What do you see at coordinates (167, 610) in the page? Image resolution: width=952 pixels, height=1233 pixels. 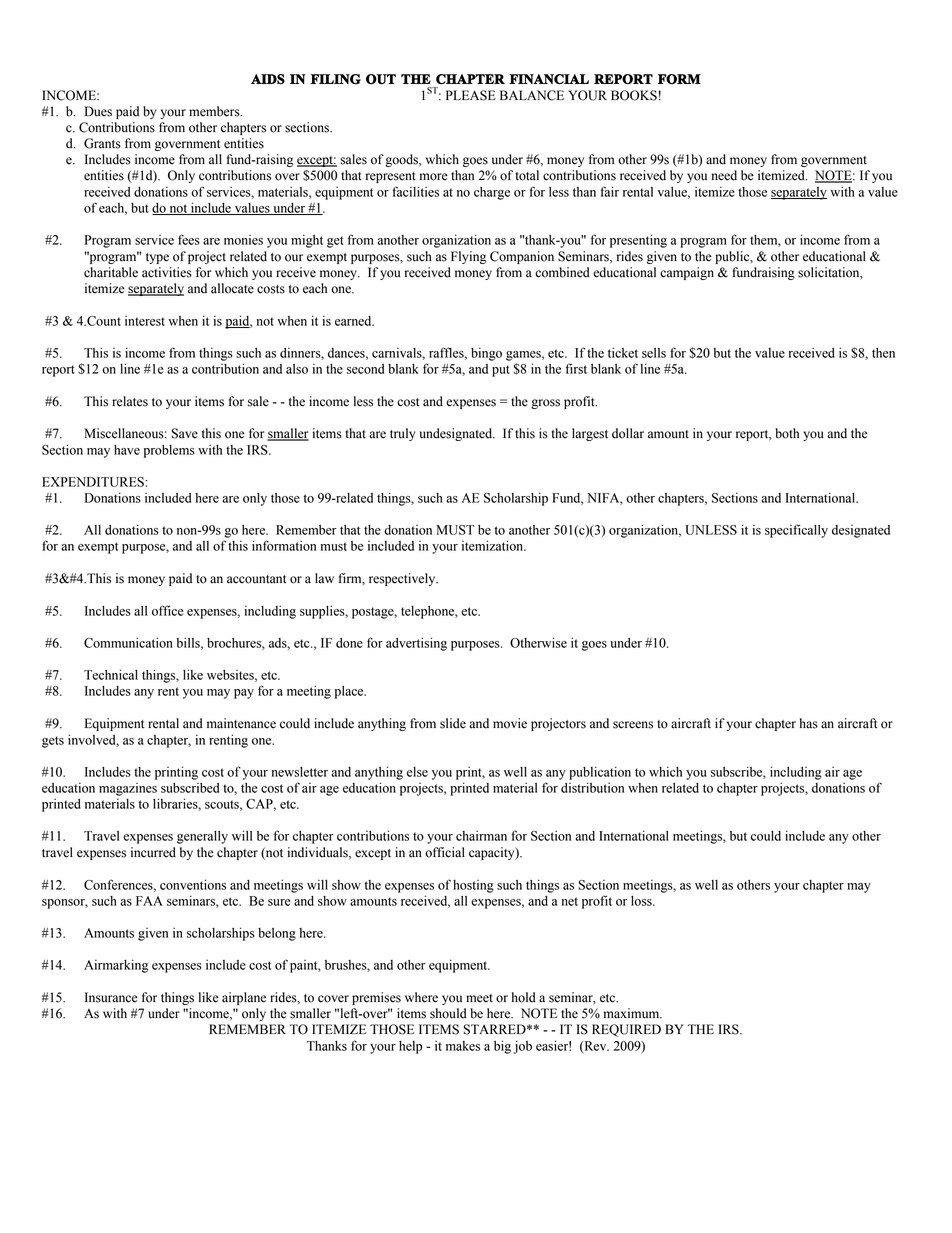 I see `office` at bounding box center [167, 610].
